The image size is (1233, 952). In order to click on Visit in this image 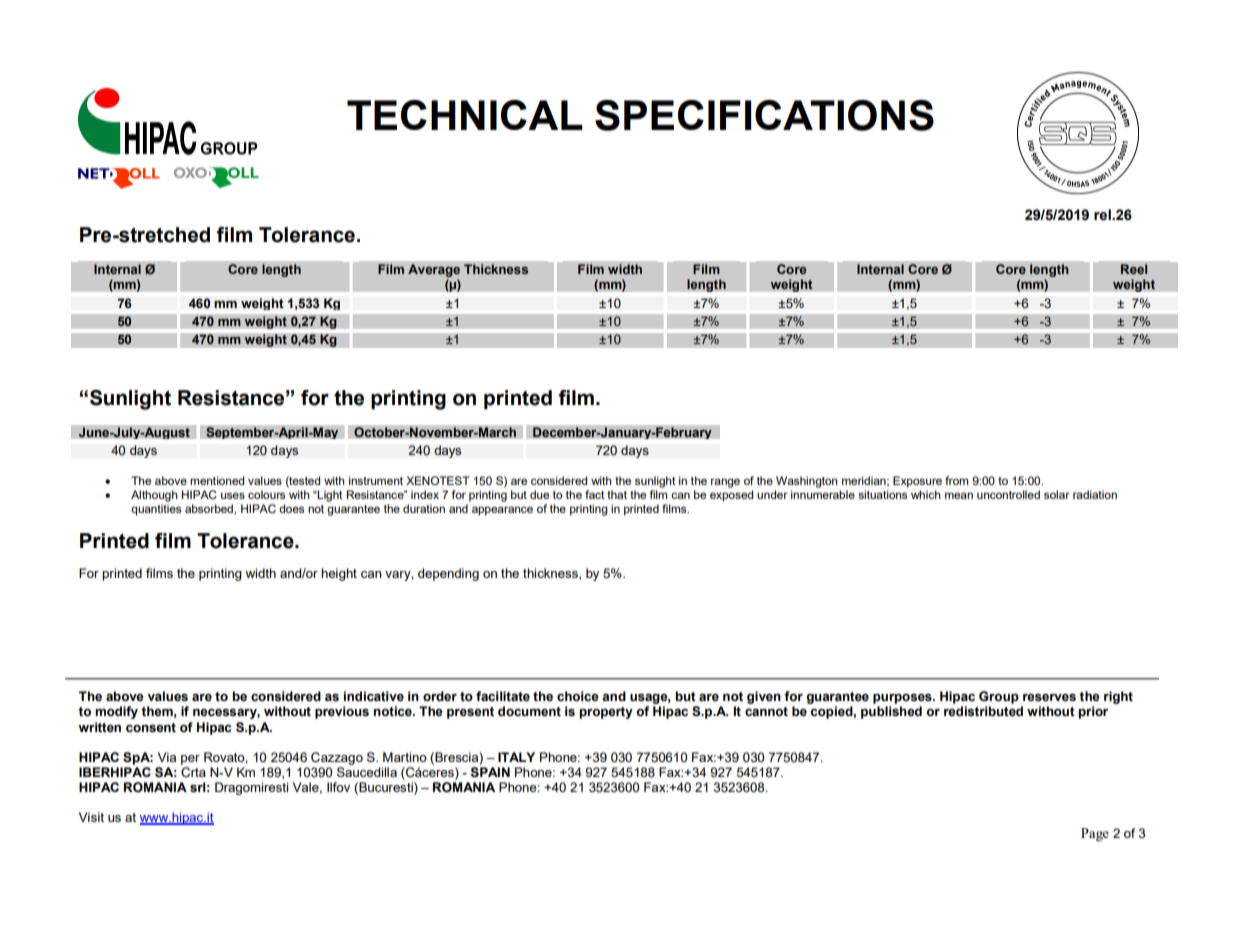, I will do `click(91, 817)`.
